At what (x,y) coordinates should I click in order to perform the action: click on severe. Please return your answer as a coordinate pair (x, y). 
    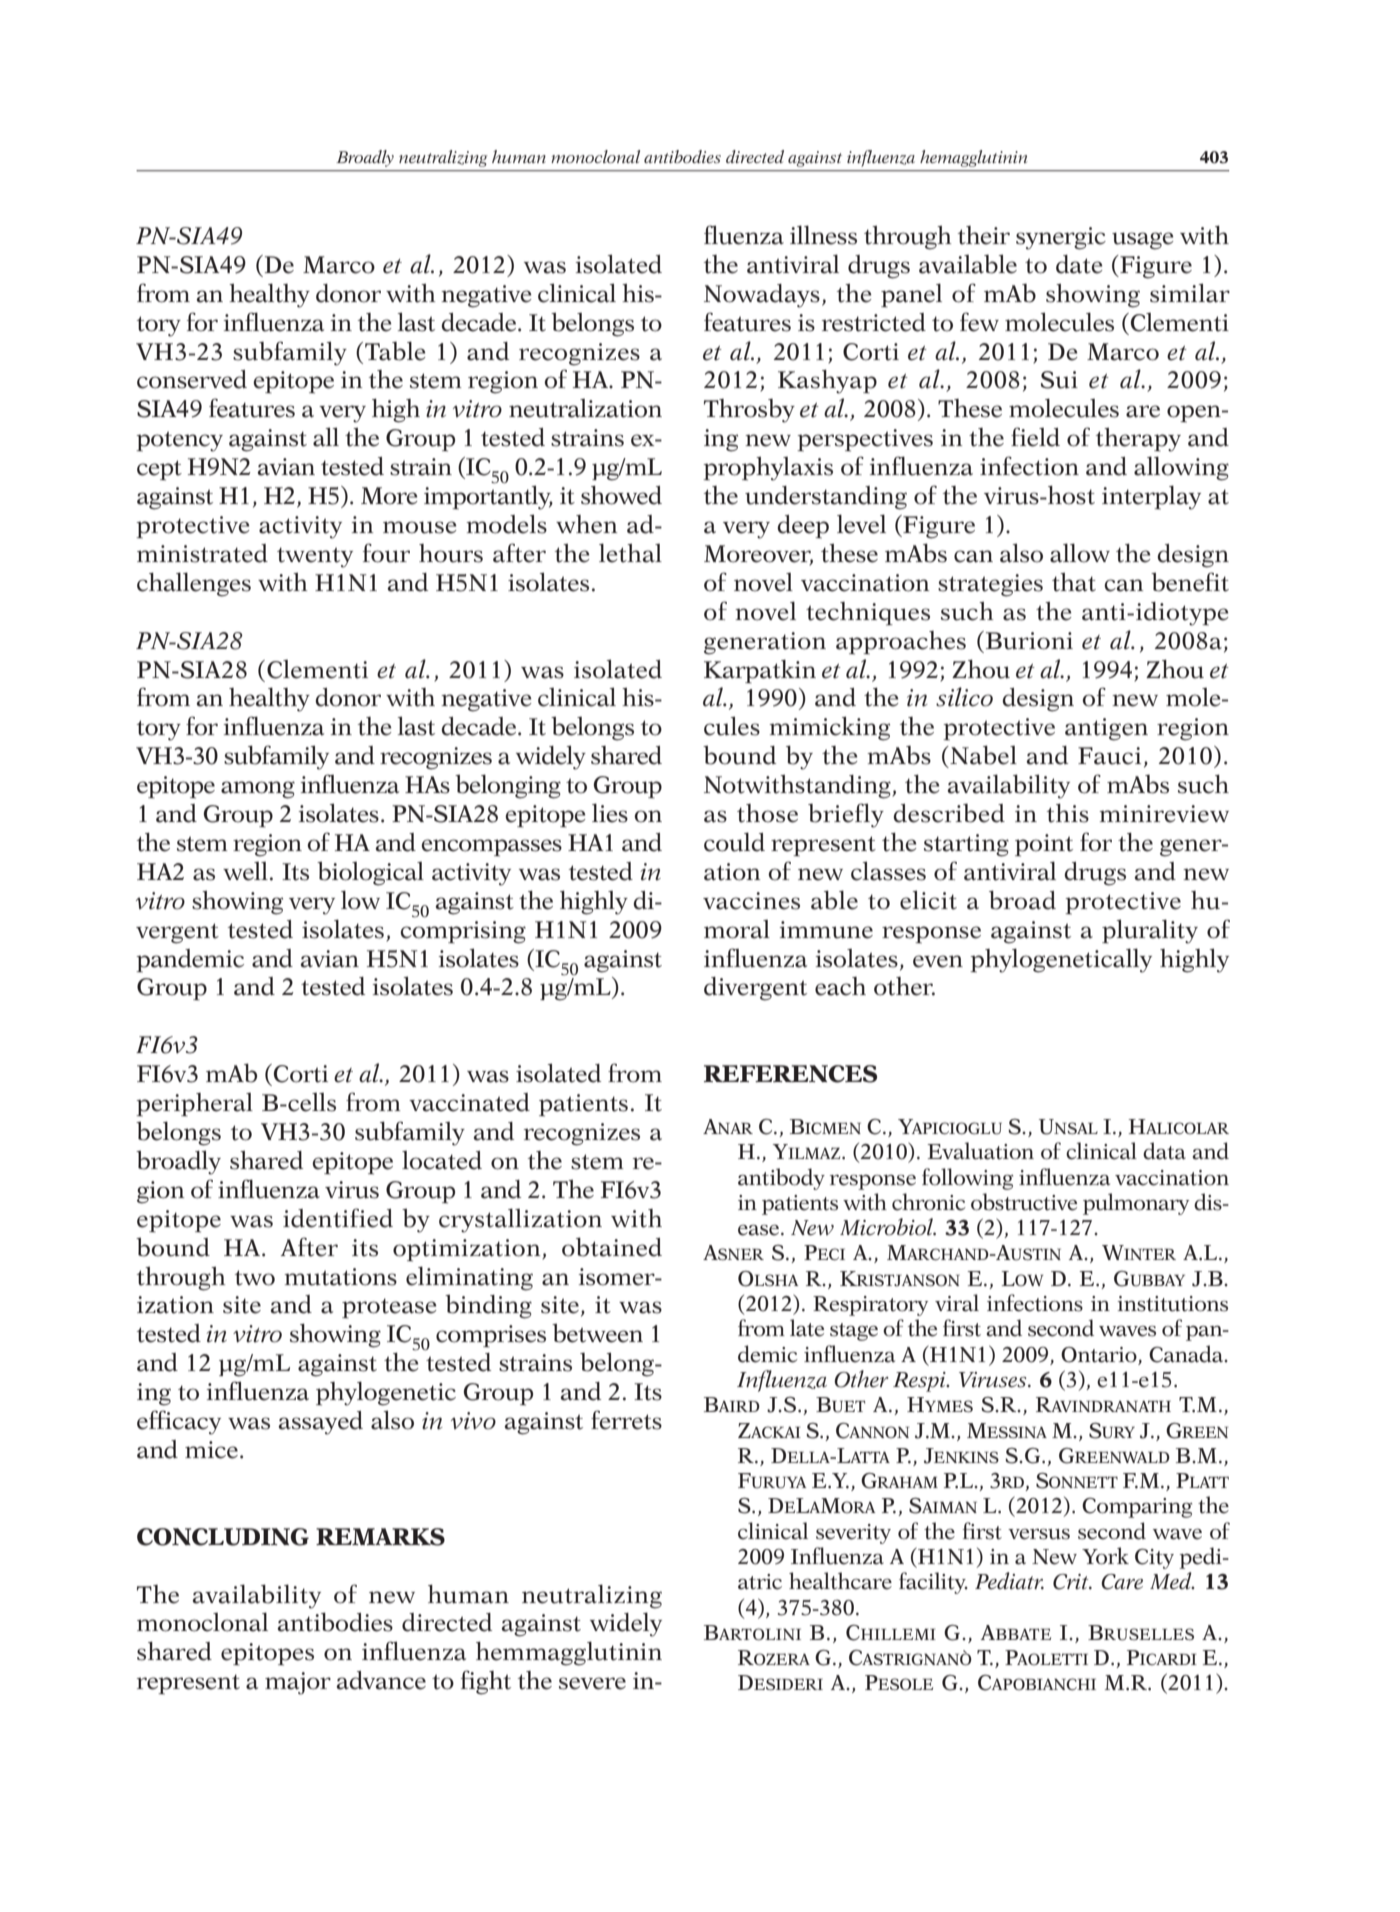
    Looking at the image, I should click on (592, 1683).
